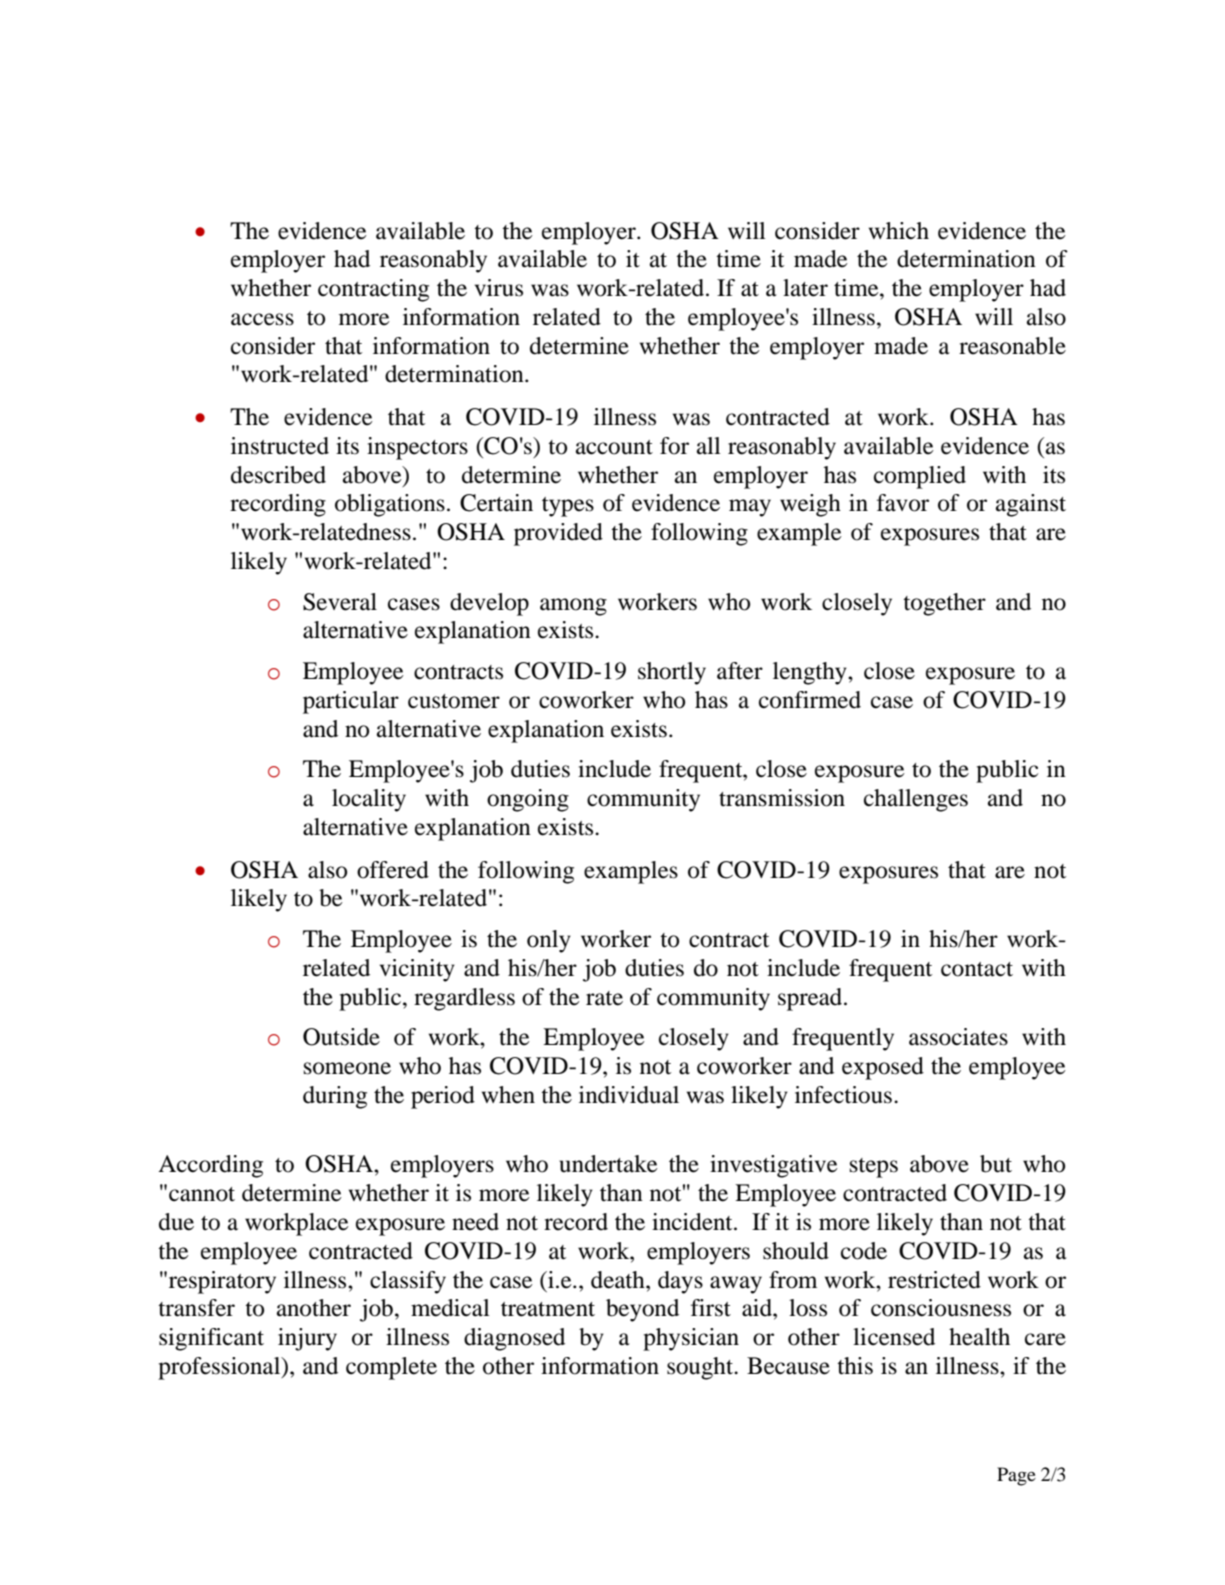 The height and width of the image is (1585, 1225). What do you see at coordinates (340, 602) in the image?
I see `Several` at bounding box center [340, 602].
